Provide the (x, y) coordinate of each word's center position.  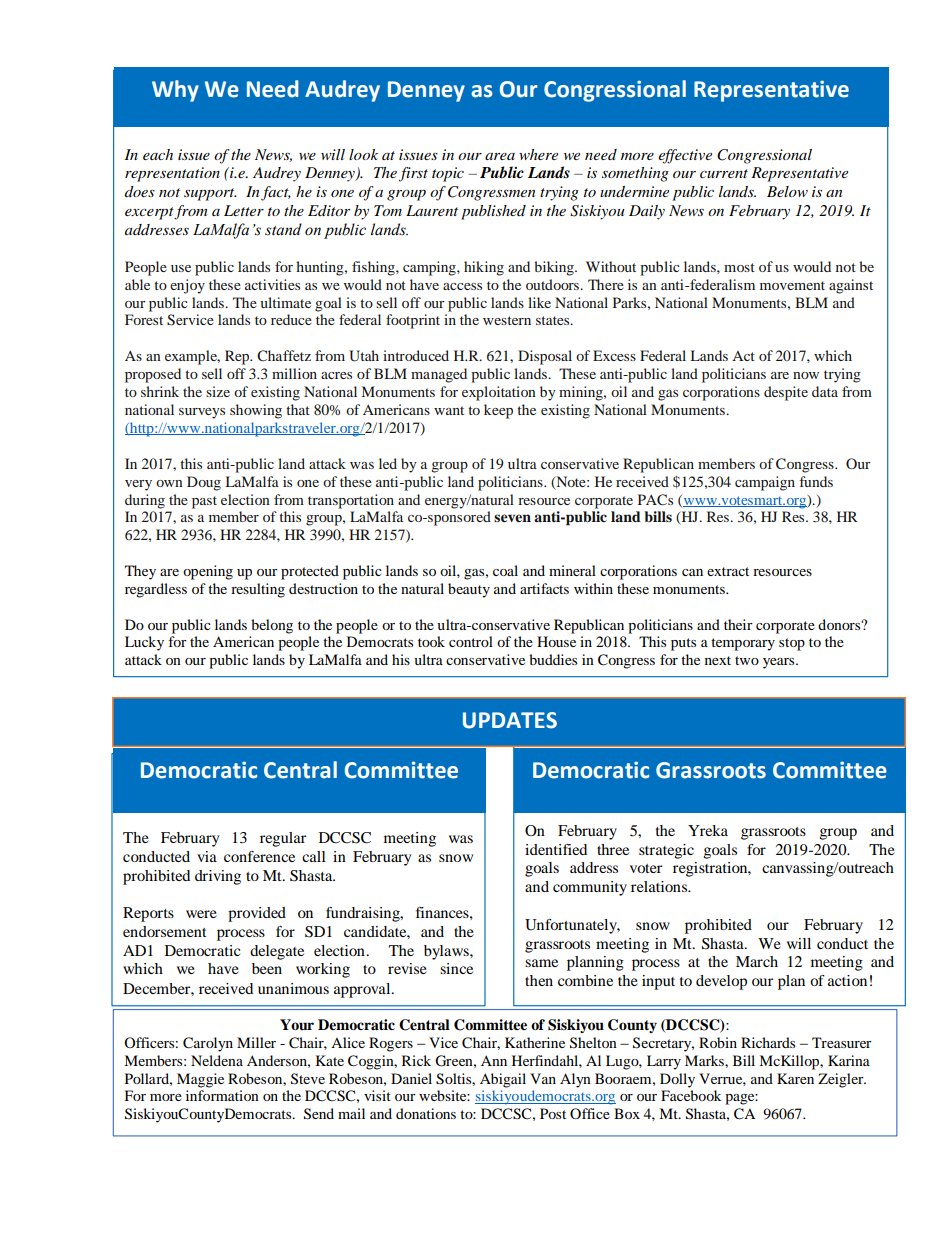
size (218, 391)
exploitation (499, 393)
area (500, 156)
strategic (666, 851)
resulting (258, 590)
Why (175, 91)
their (738, 624)
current (724, 173)
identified (556, 849)
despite (786, 393)
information (222, 1095)
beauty (469, 590)
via (207, 856)
